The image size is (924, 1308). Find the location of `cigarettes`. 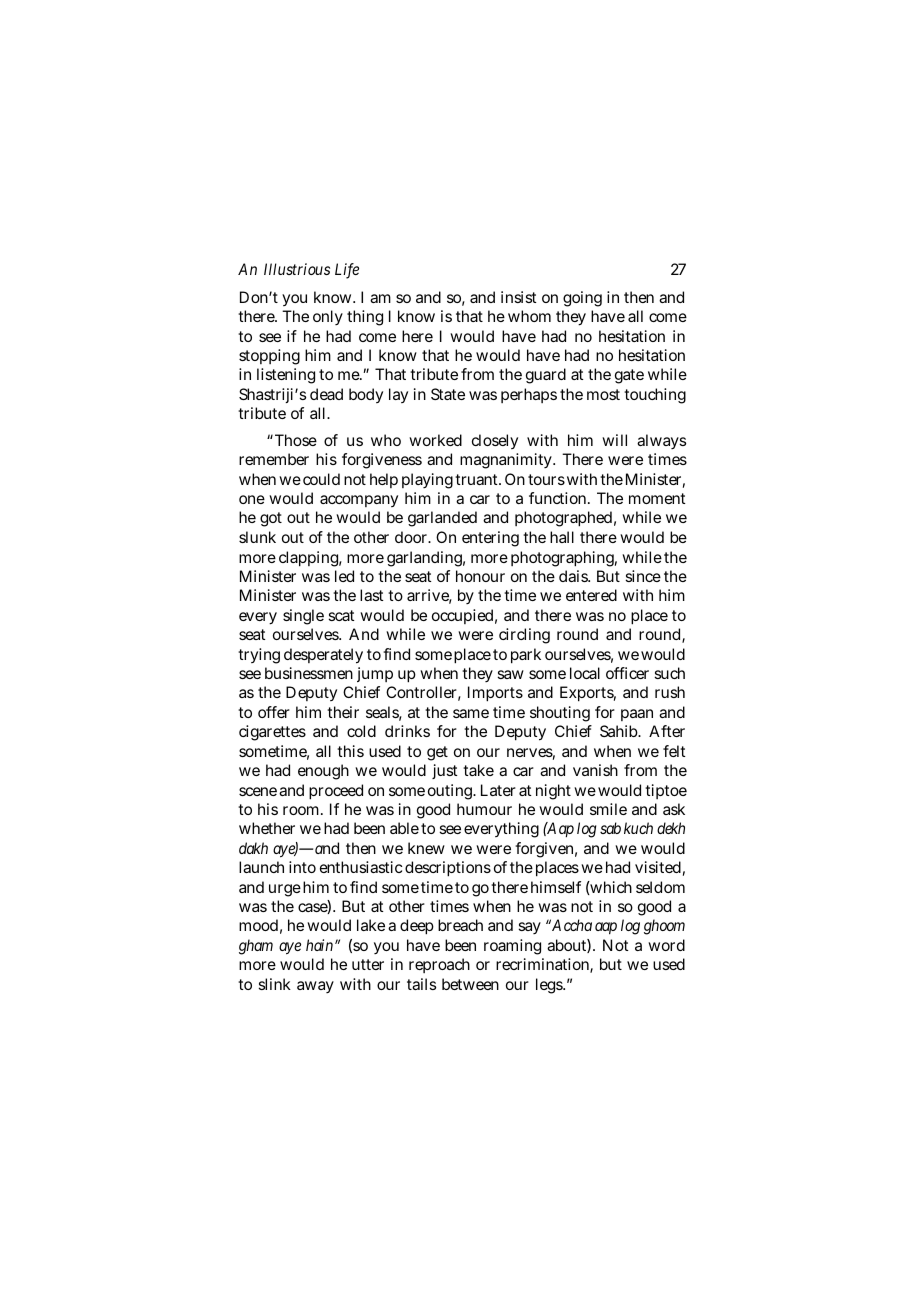

cigarettes is located at coordinates (272, 733).
